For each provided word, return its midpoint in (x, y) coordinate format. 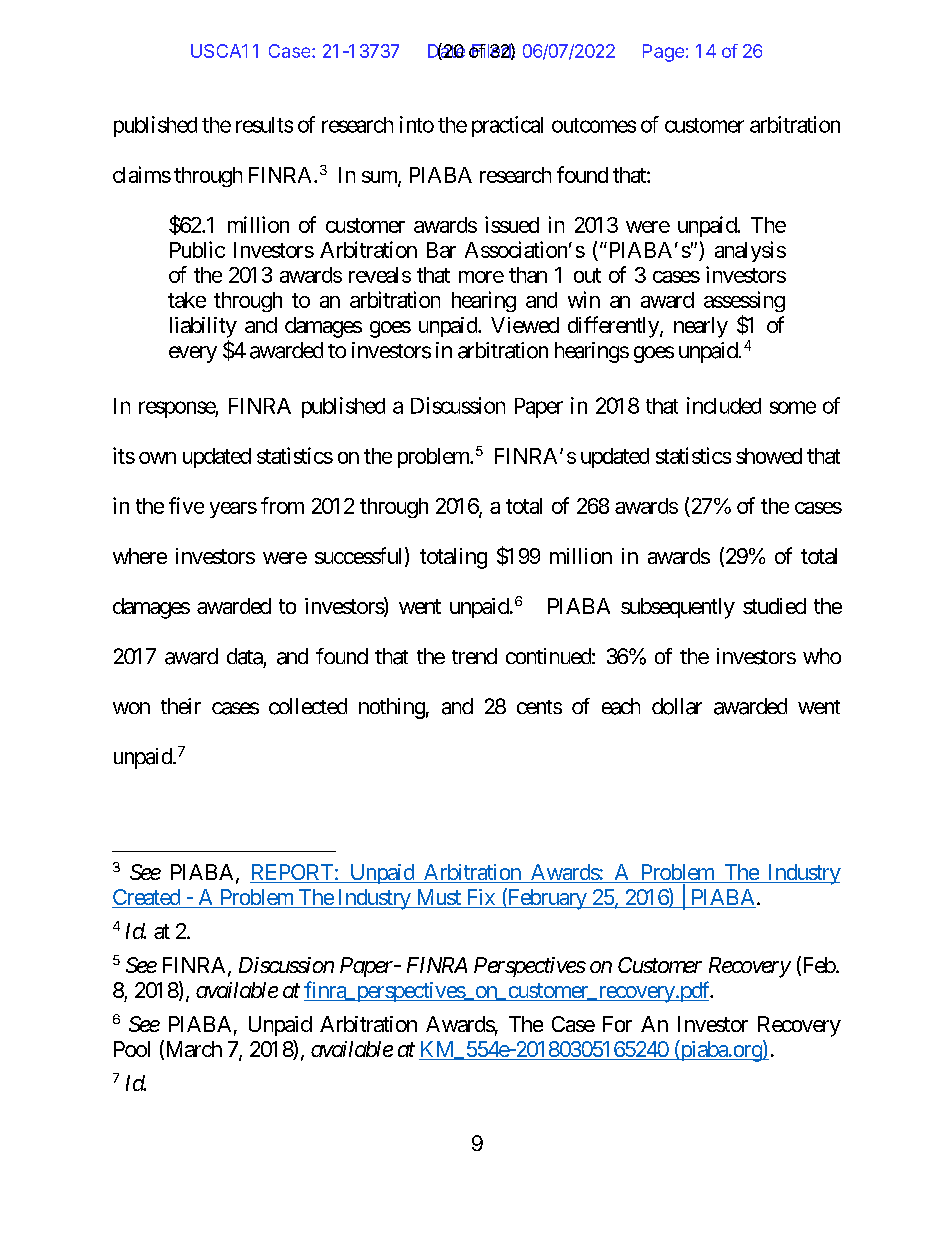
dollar (677, 706)
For (617, 1024)
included (724, 405)
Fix (481, 897)
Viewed (525, 325)
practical (507, 126)
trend (474, 656)
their (181, 706)
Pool (132, 1049)
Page (663, 53)
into (417, 124)
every (193, 354)
